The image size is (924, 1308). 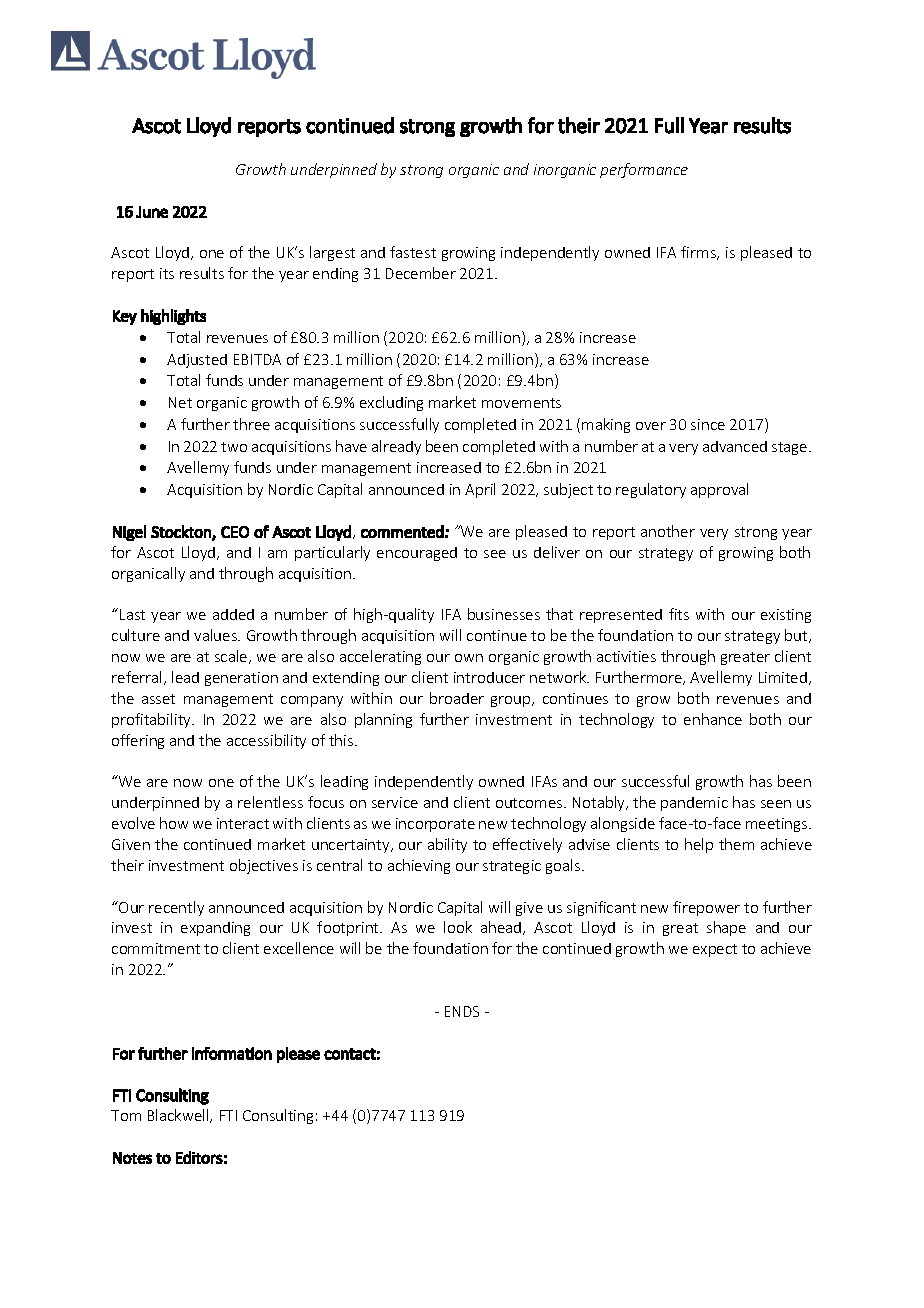 What do you see at coordinates (179, 1116) in the screenshot?
I see `Blackwell` at bounding box center [179, 1116].
